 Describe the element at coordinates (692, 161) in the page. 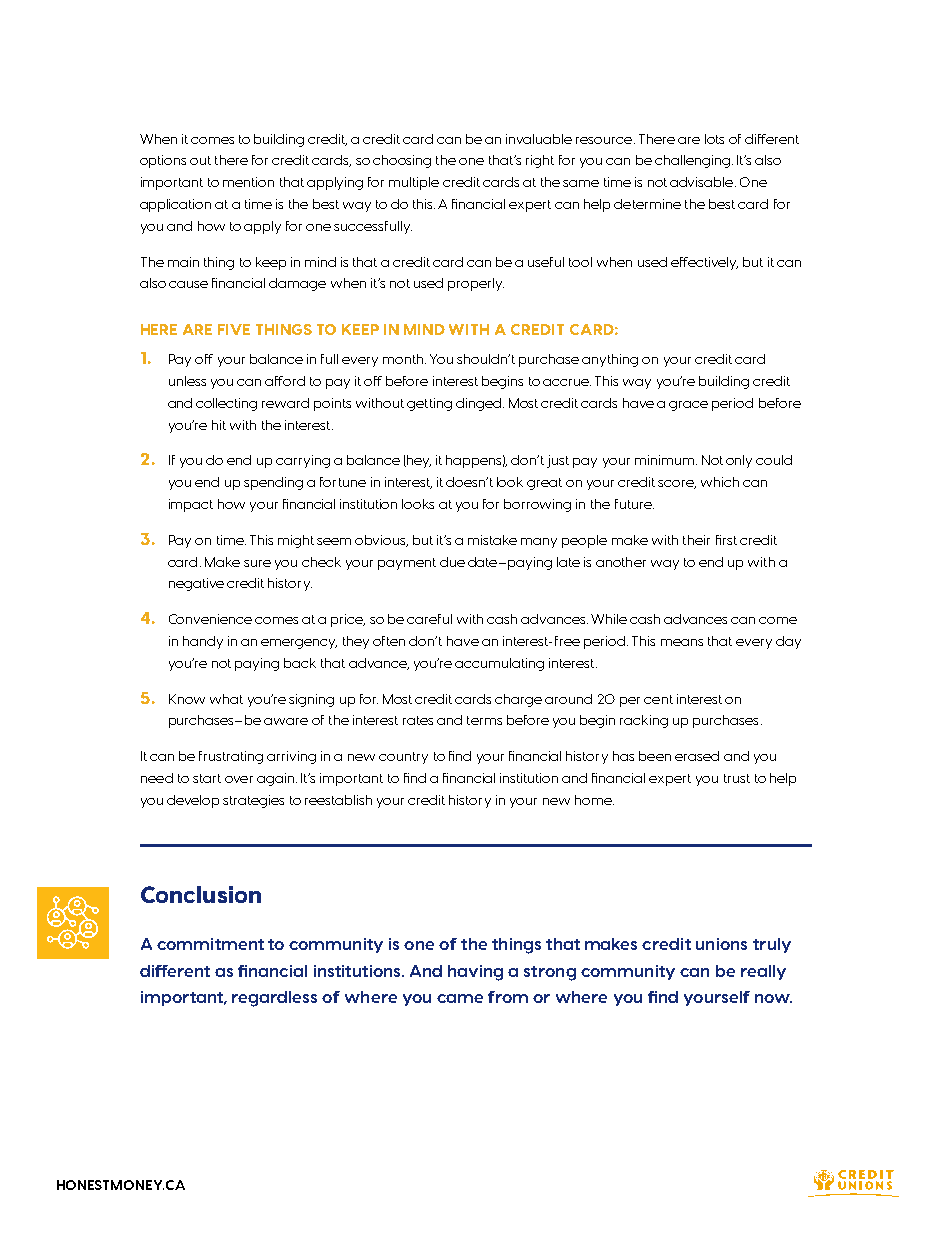

I see `challenging` at that location.
